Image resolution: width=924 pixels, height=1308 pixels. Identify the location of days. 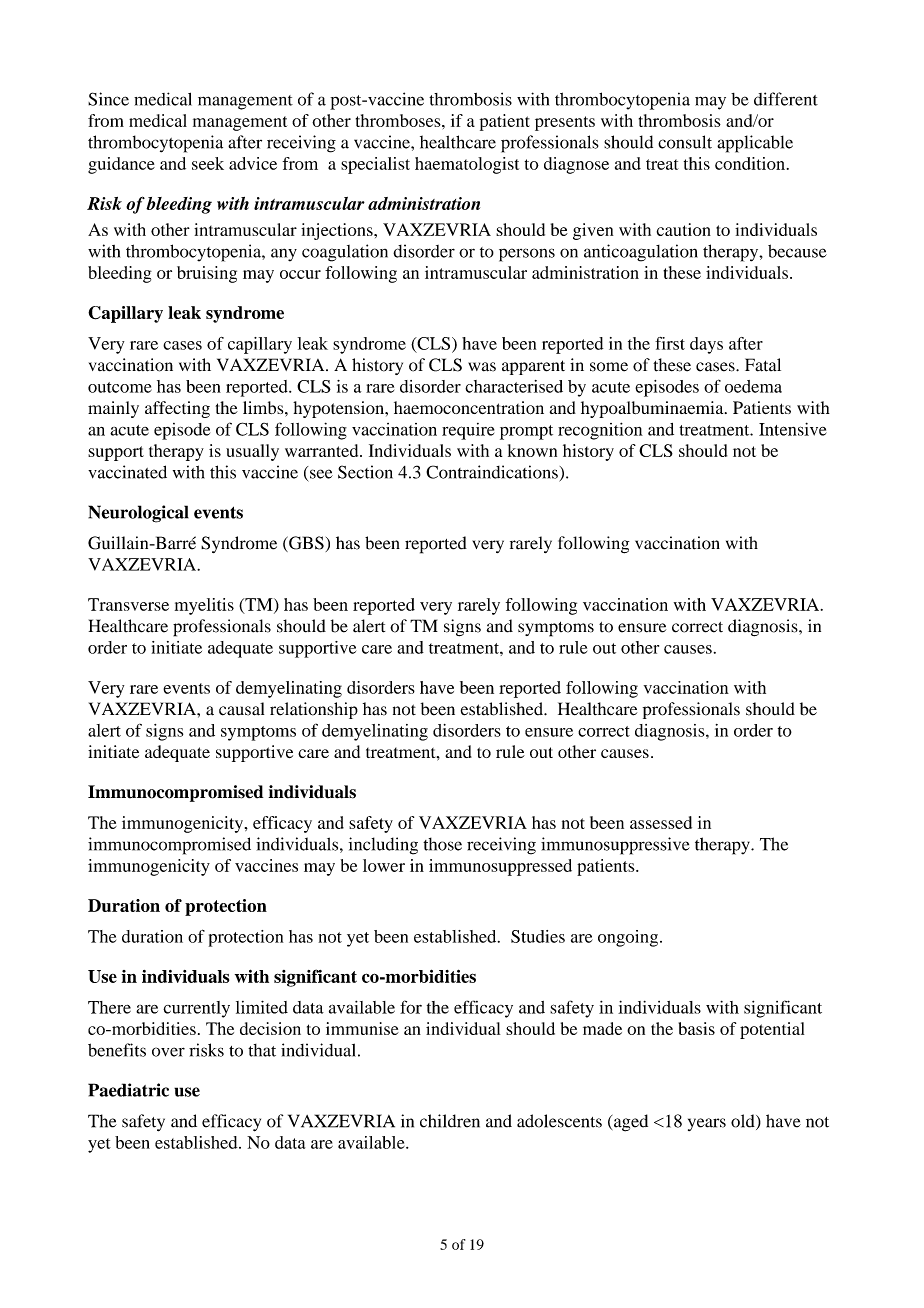
(706, 345).
